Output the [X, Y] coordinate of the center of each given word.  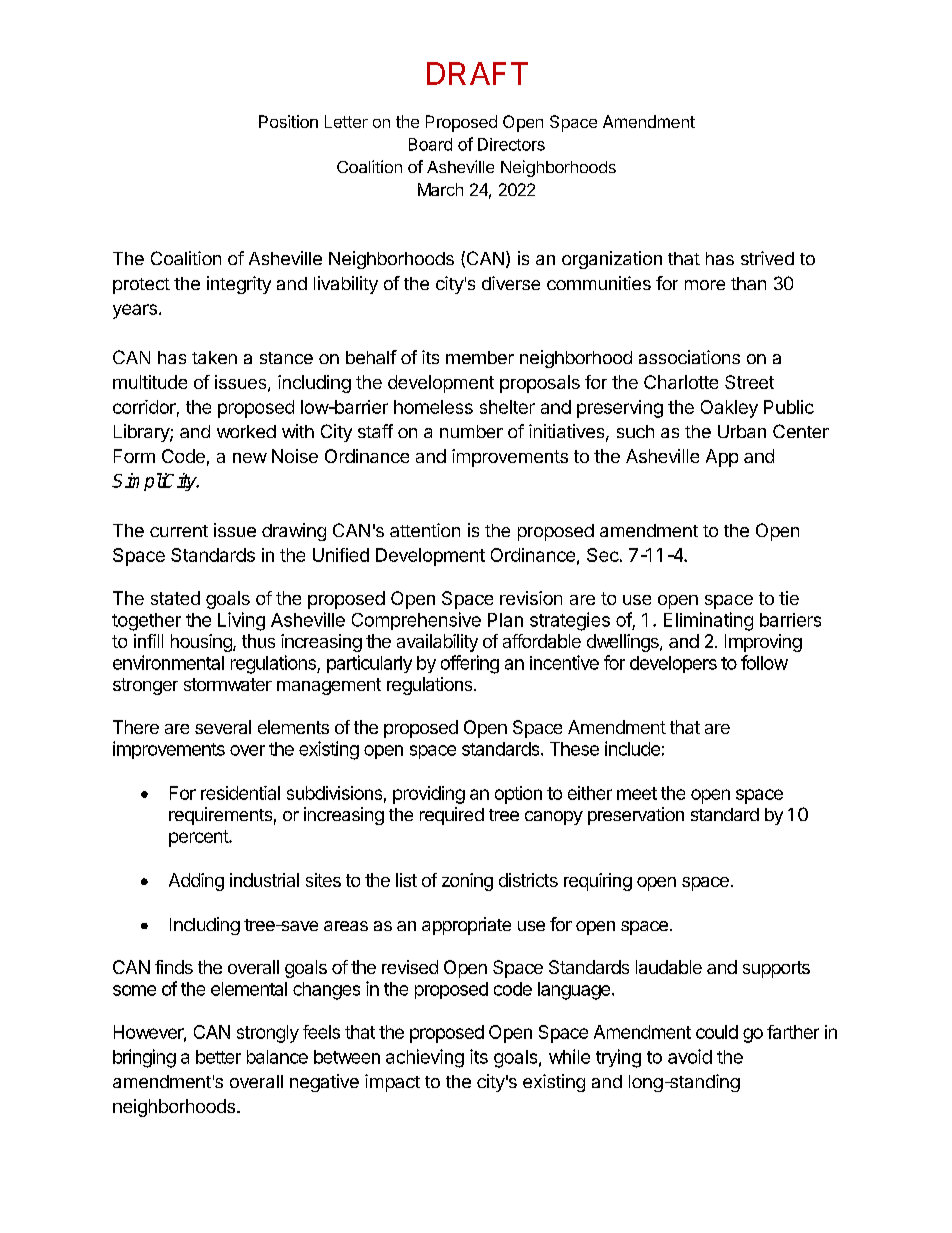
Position [288, 121]
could [717, 1032]
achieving [425, 1058]
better [218, 1057]
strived [767, 258]
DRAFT [477, 73]
